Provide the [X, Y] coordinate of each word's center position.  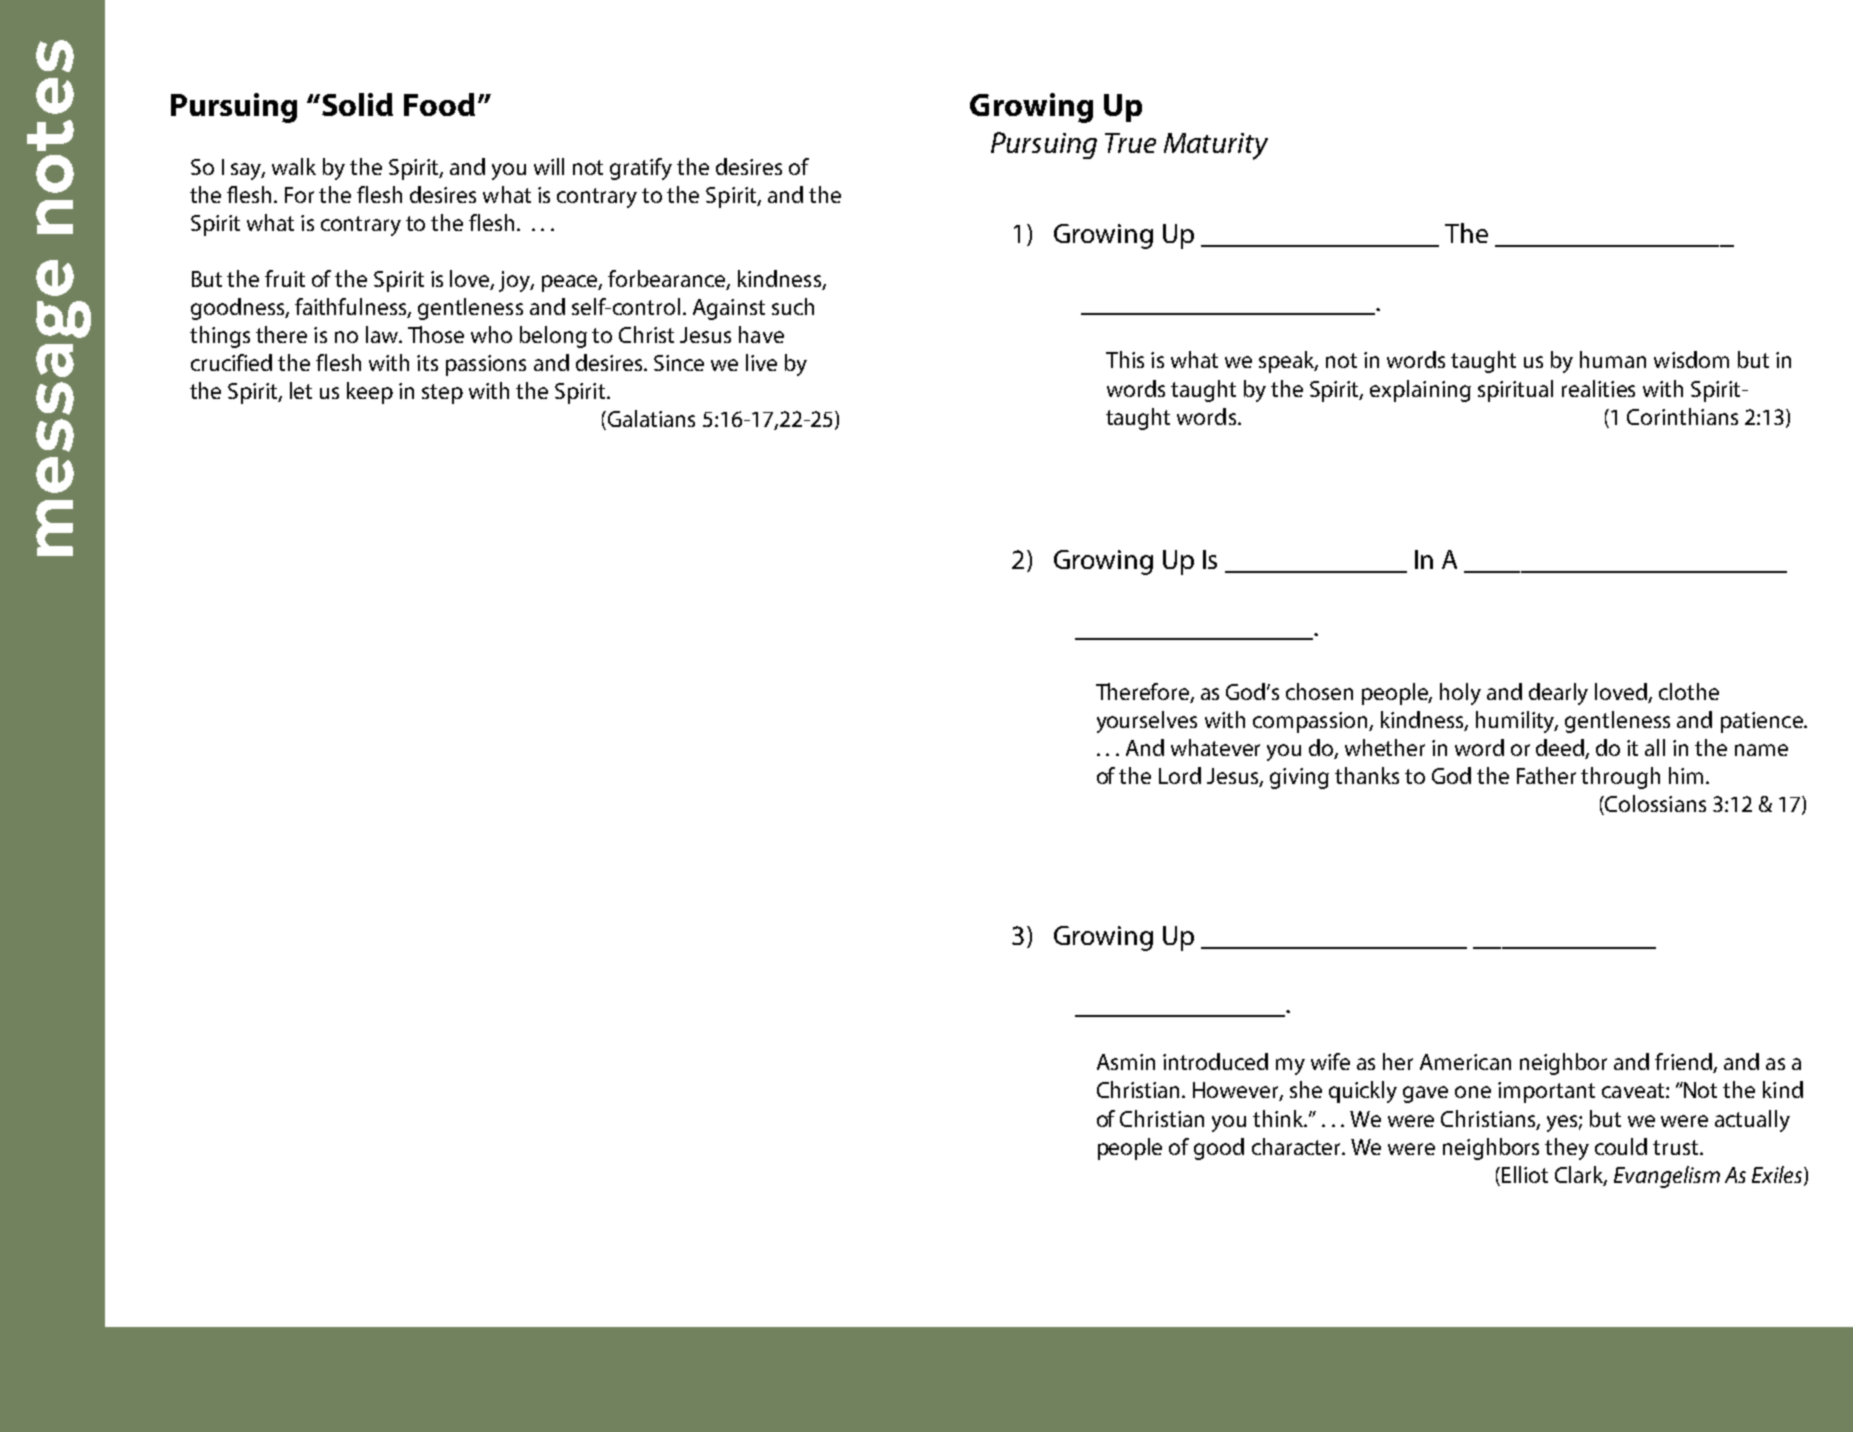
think [1279, 1118]
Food [439, 104]
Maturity [1216, 146]
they [1567, 1149]
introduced [1215, 1061]
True [1130, 143]
